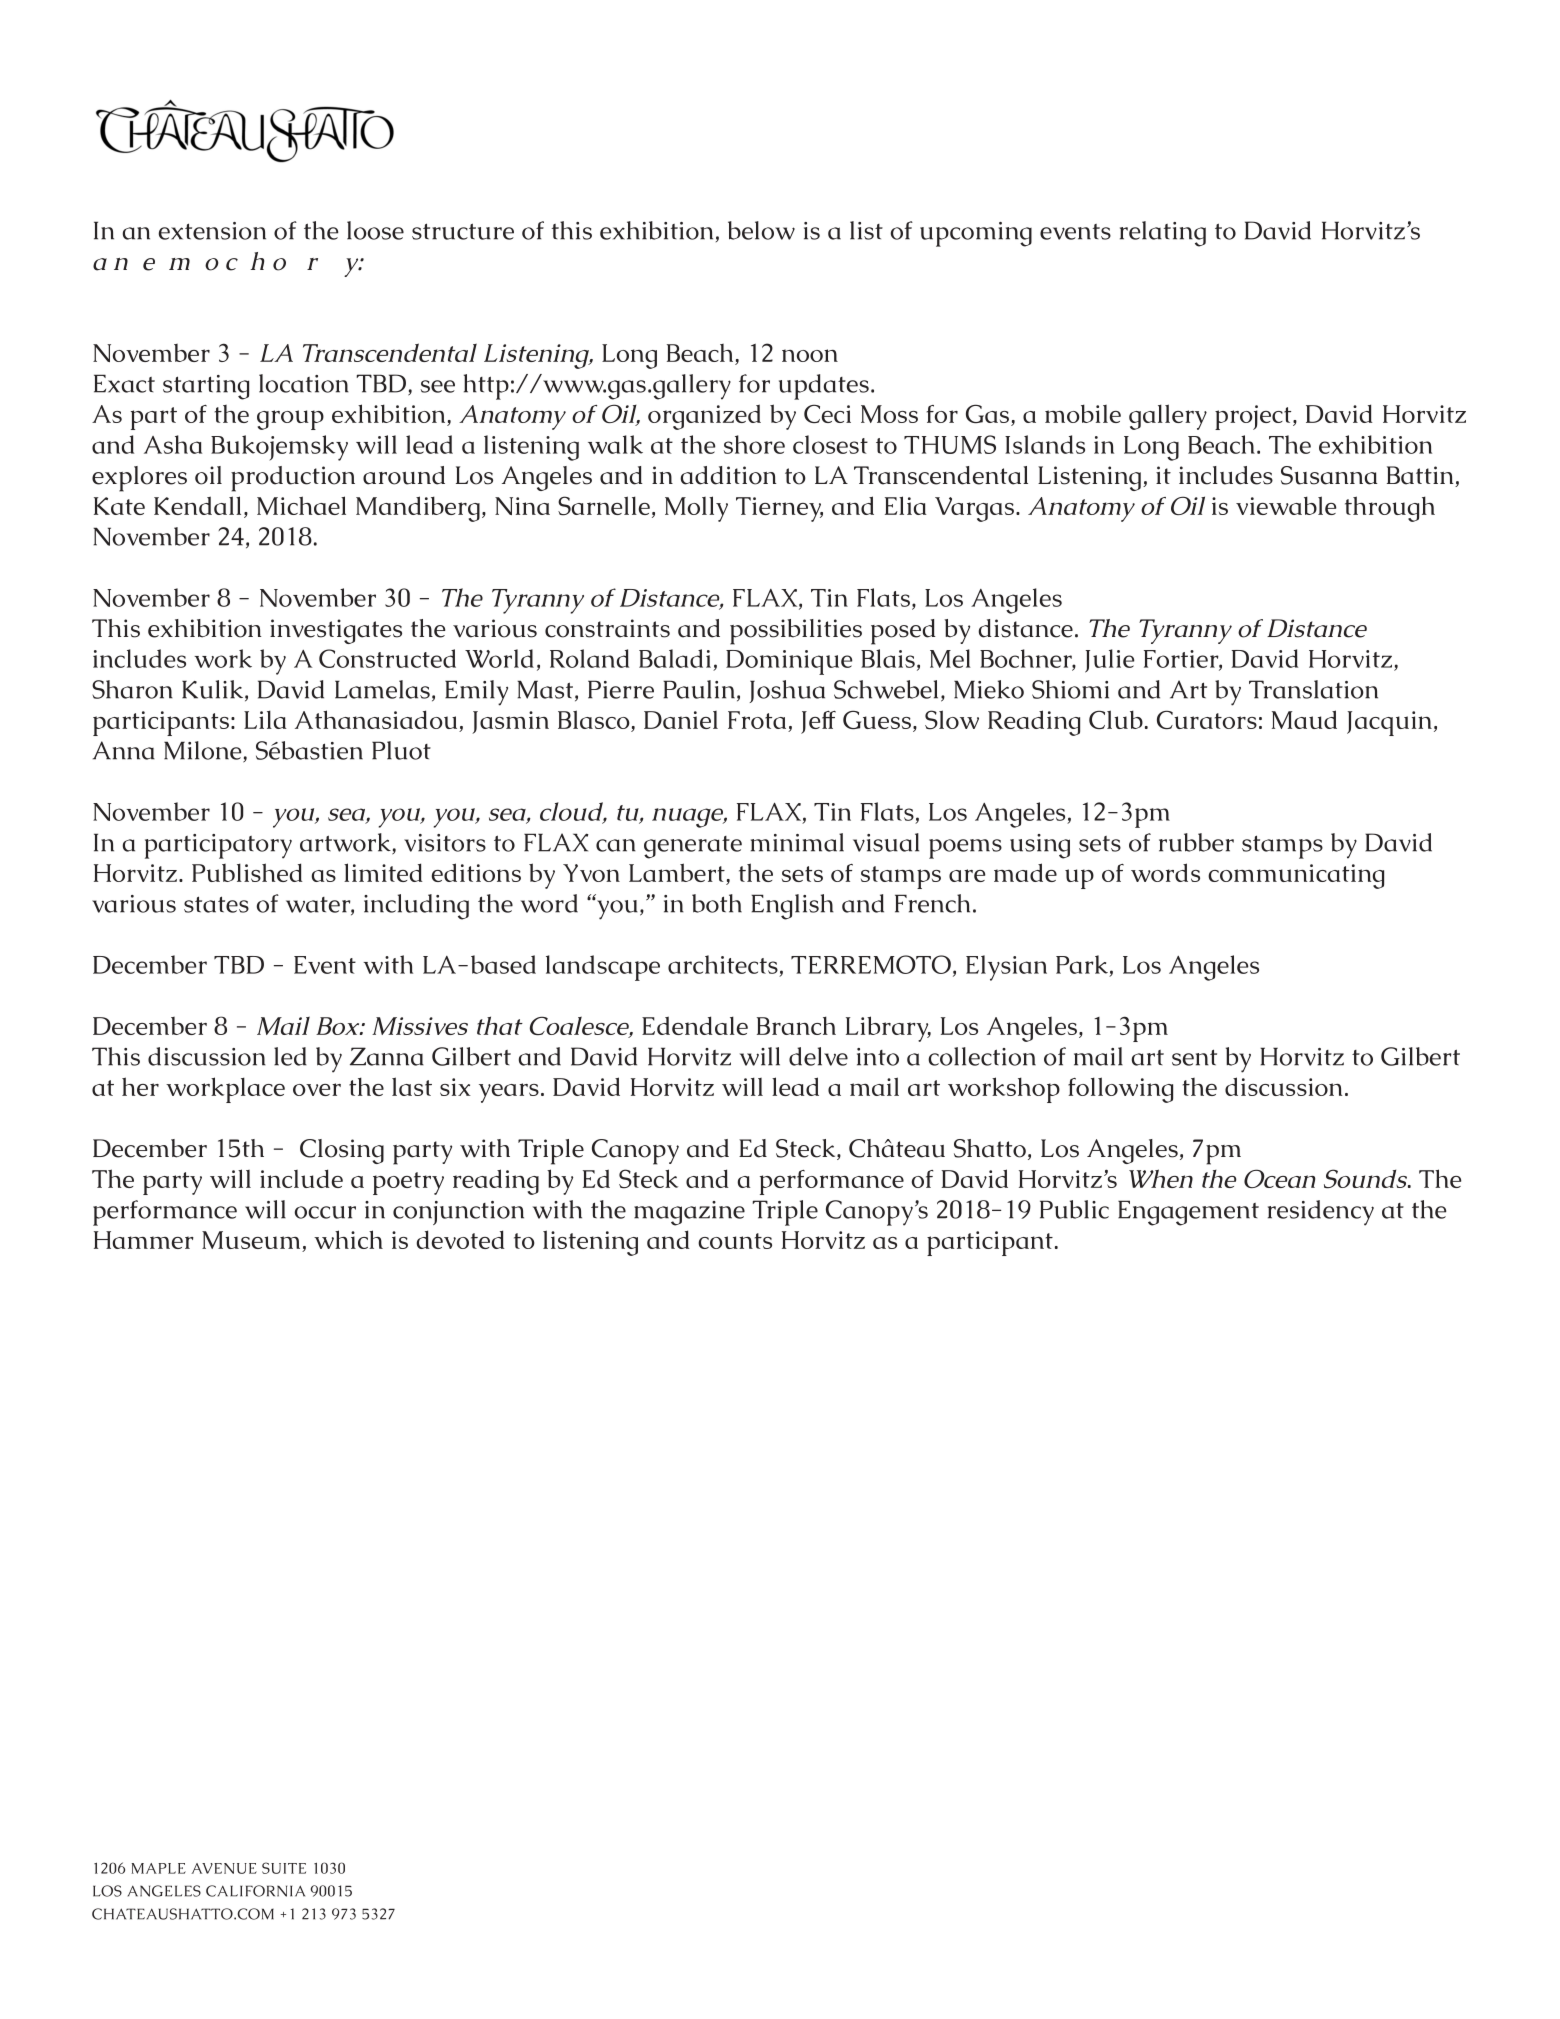 Image resolution: width=1560 pixels, height=2019 pixels. I want to click on Museum, so click(252, 1241).
